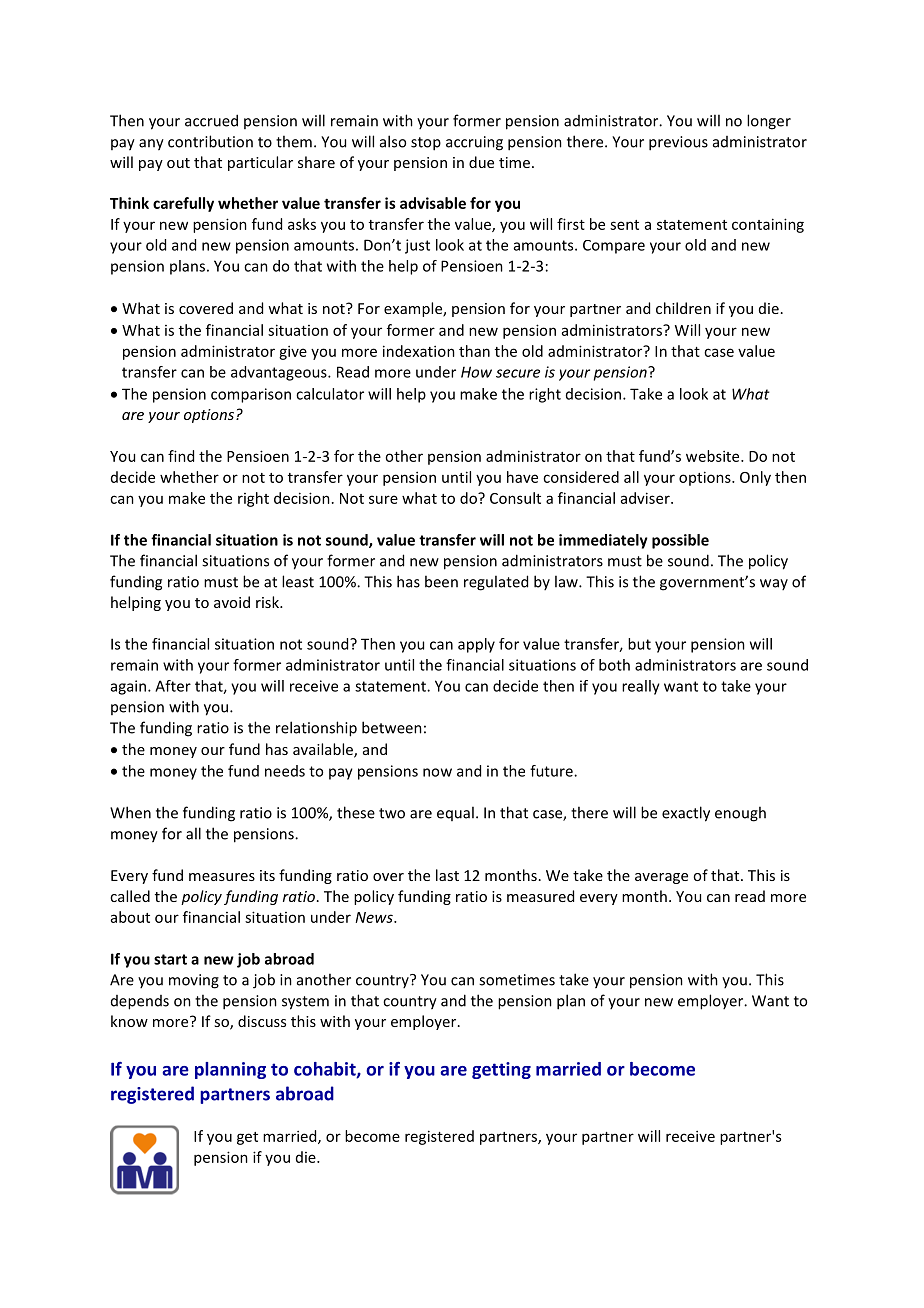  Describe the element at coordinates (232, 602) in the screenshot. I see `avoid` at that location.
